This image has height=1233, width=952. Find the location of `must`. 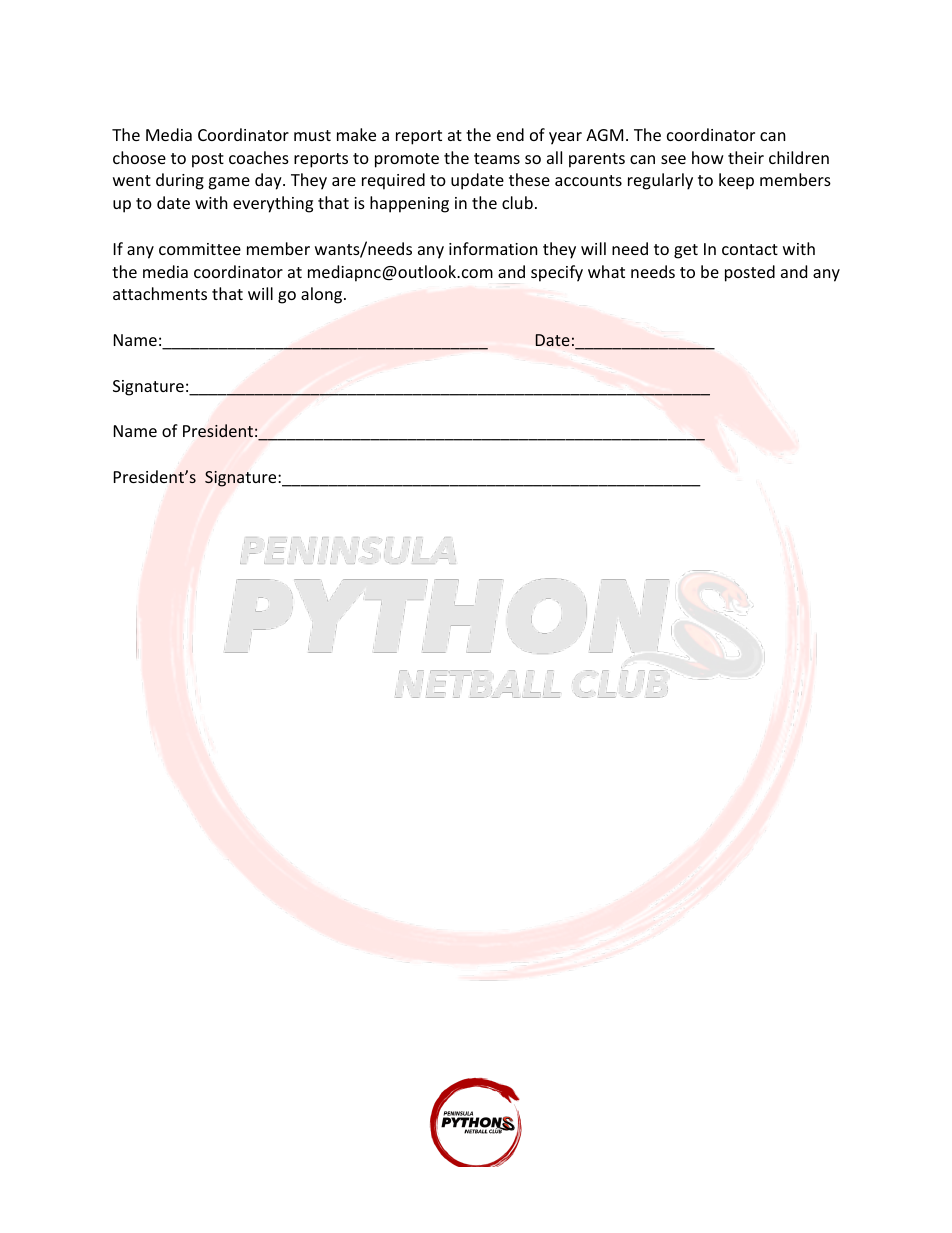

must is located at coordinates (312, 135).
